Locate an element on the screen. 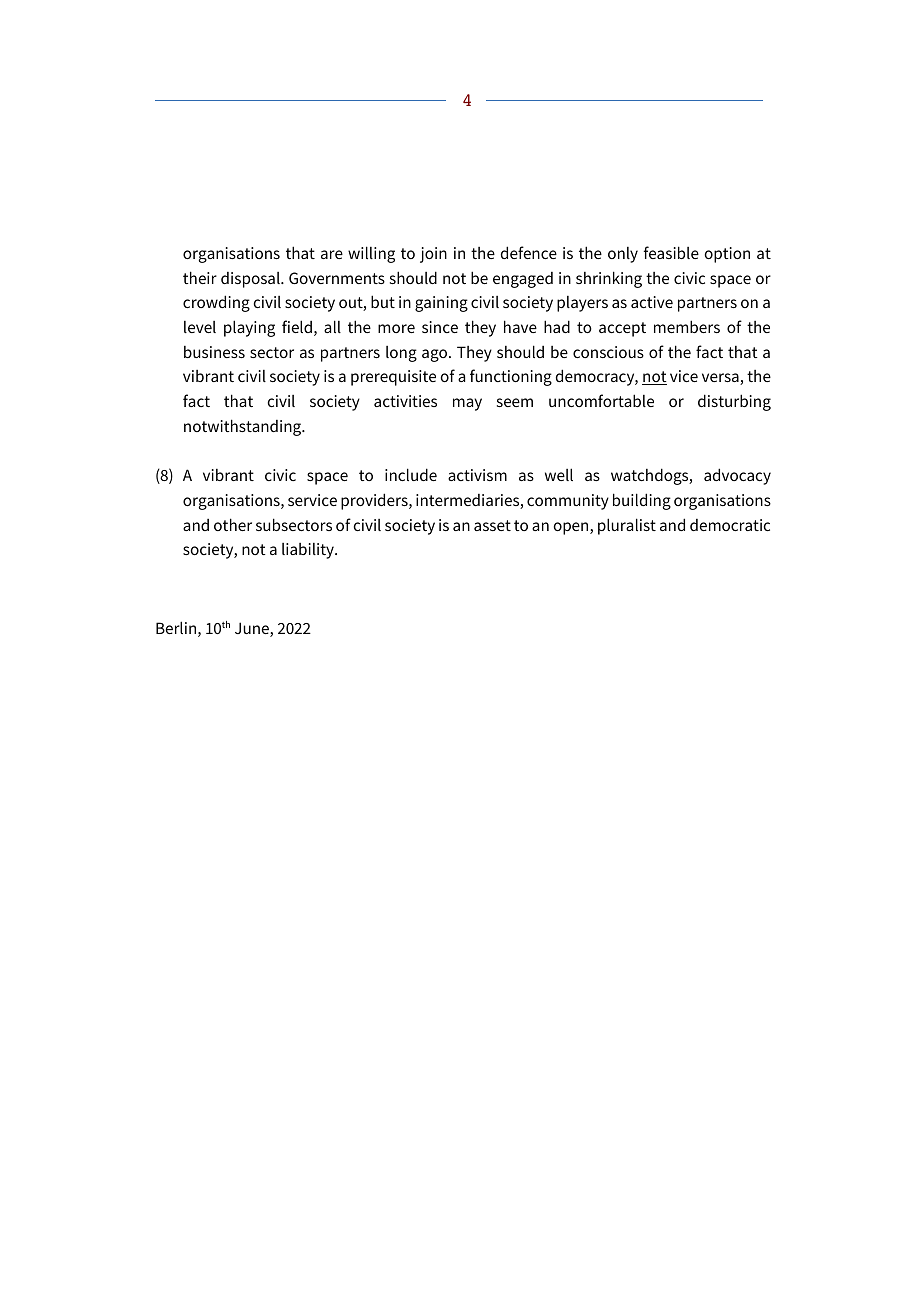  disposal is located at coordinates (251, 280).
